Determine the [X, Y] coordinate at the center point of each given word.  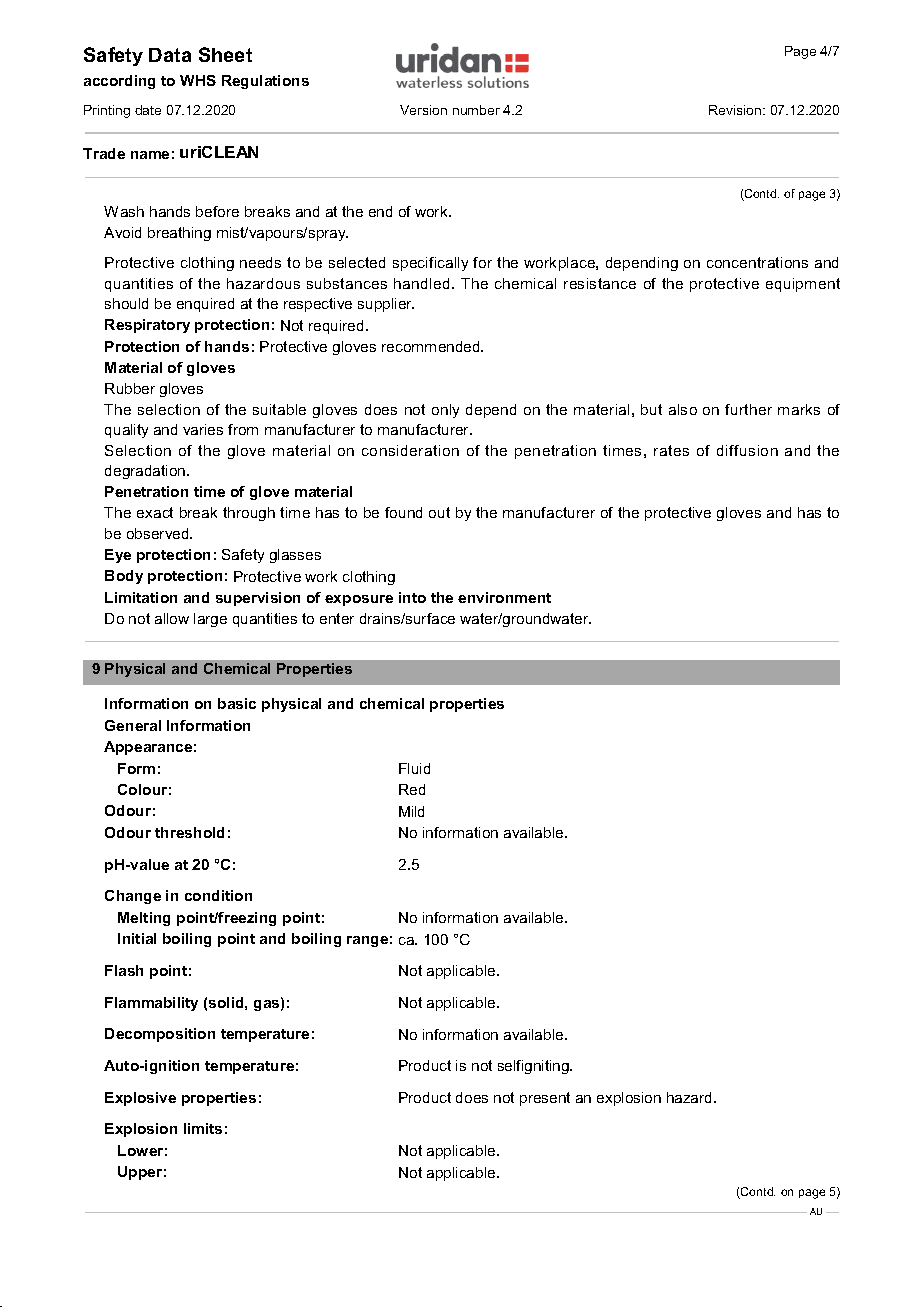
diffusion [747, 450]
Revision [736, 110]
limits [203, 1128]
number [476, 110]
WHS [198, 80]
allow [172, 618]
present [545, 1099]
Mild [411, 811]
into [412, 597]
